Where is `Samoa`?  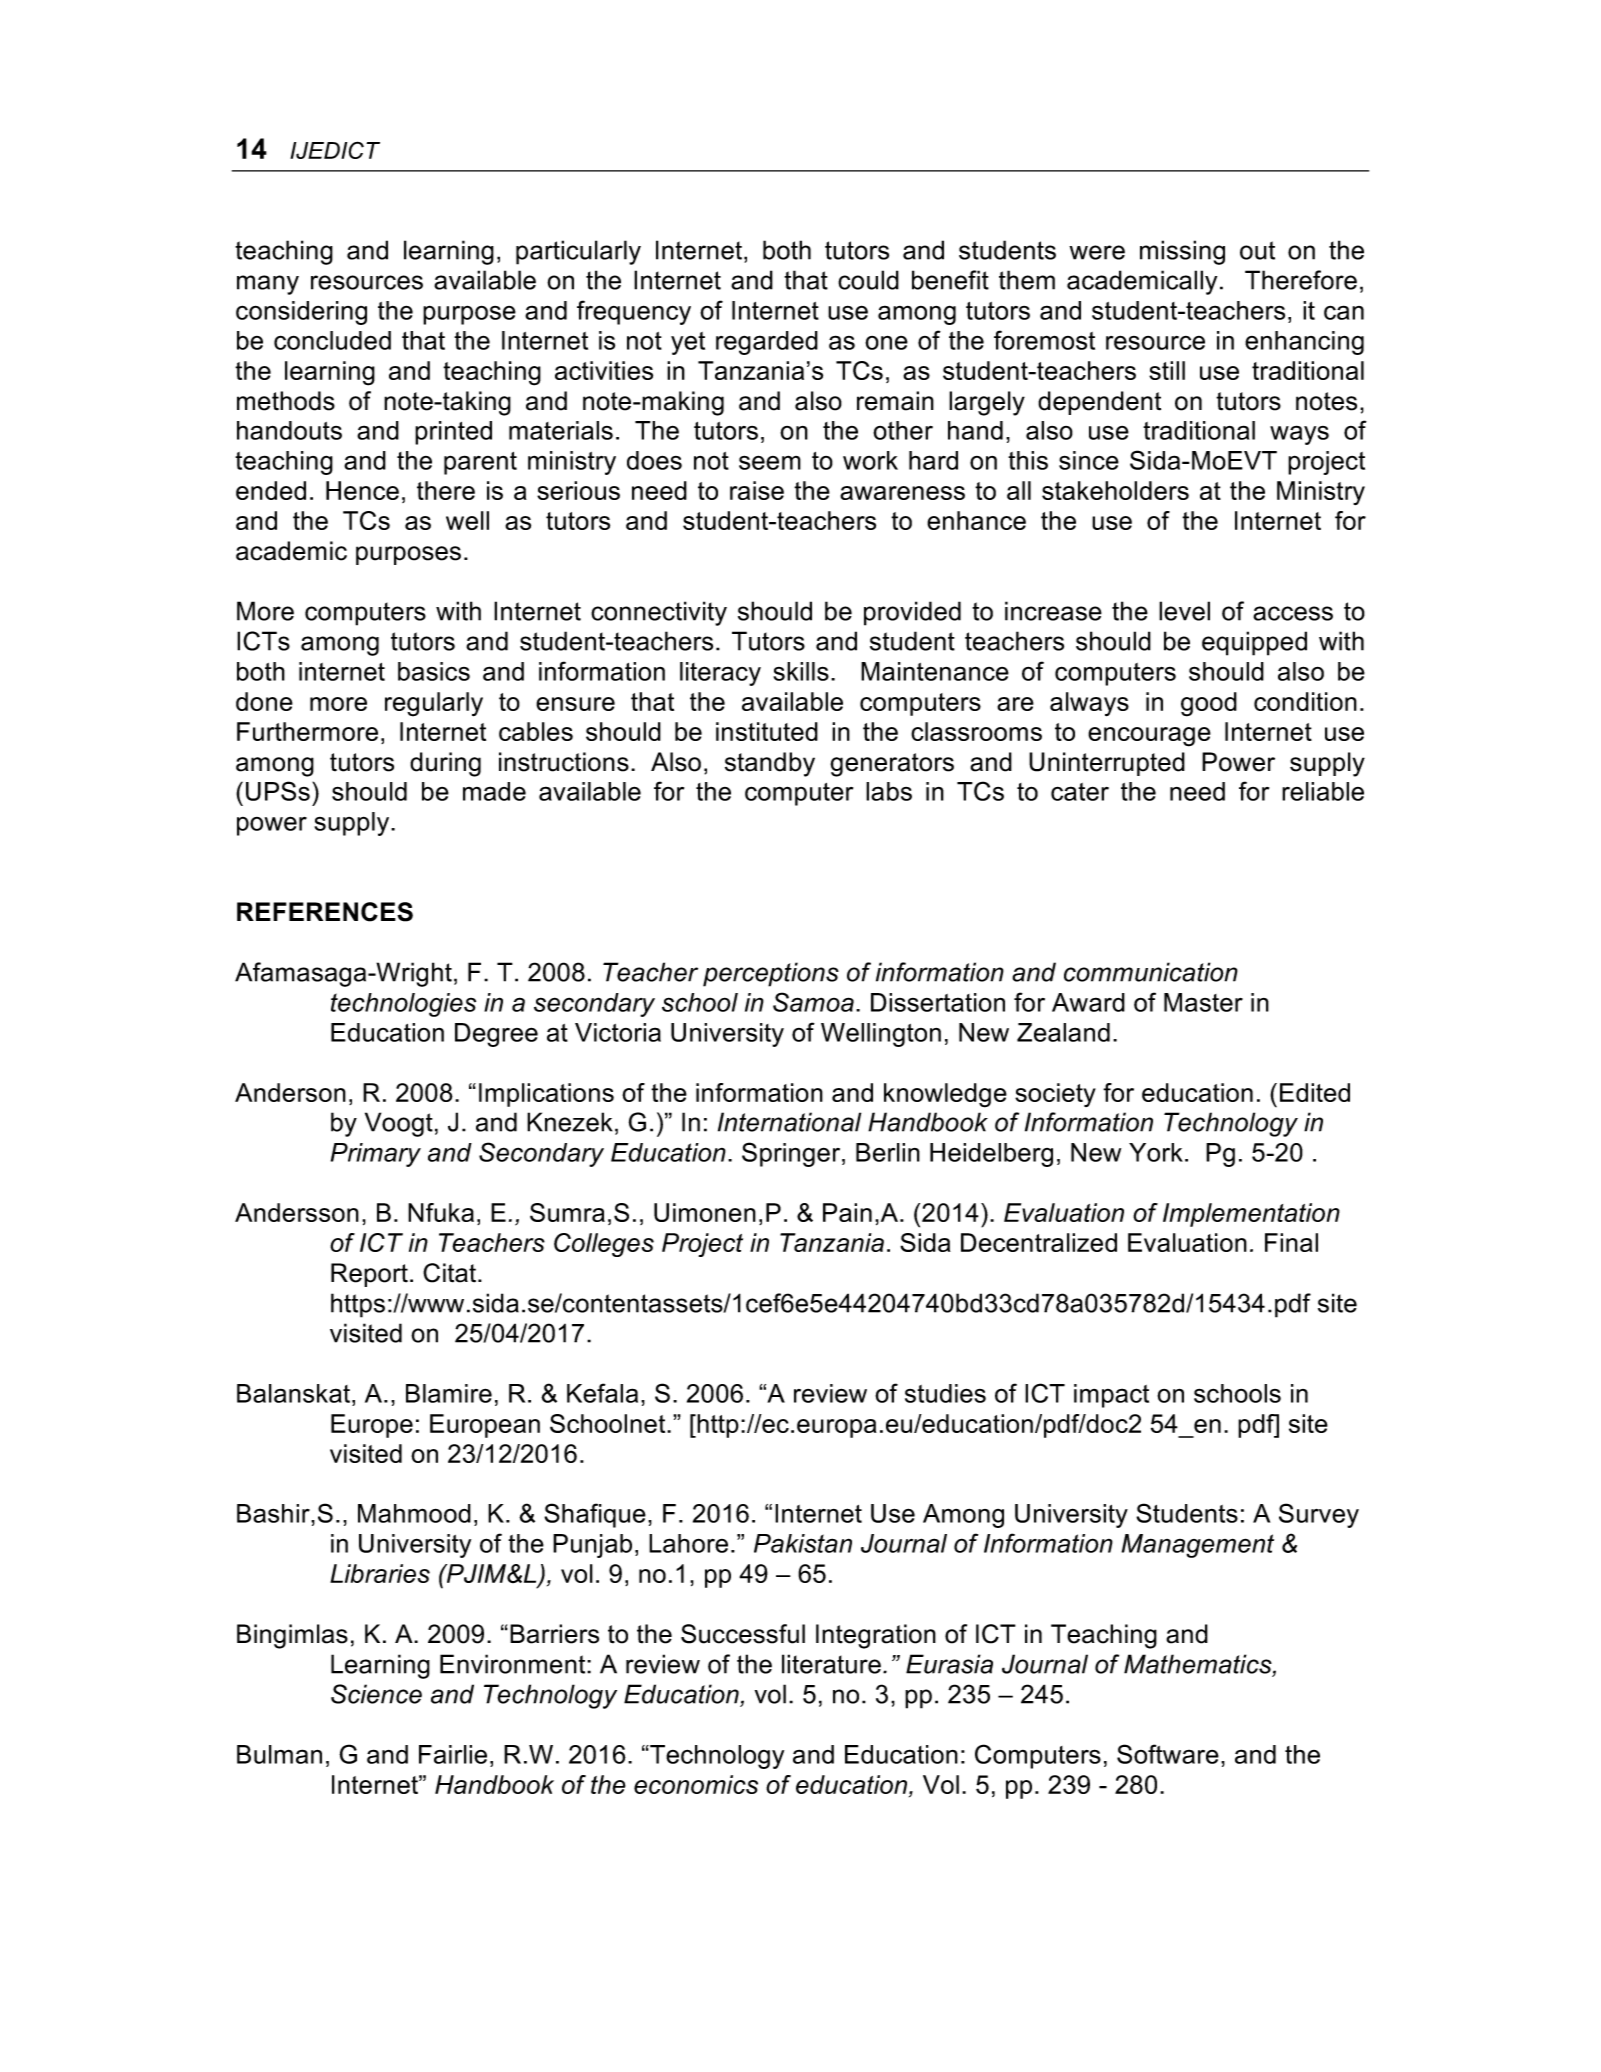
Samoa is located at coordinates (813, 1002).
